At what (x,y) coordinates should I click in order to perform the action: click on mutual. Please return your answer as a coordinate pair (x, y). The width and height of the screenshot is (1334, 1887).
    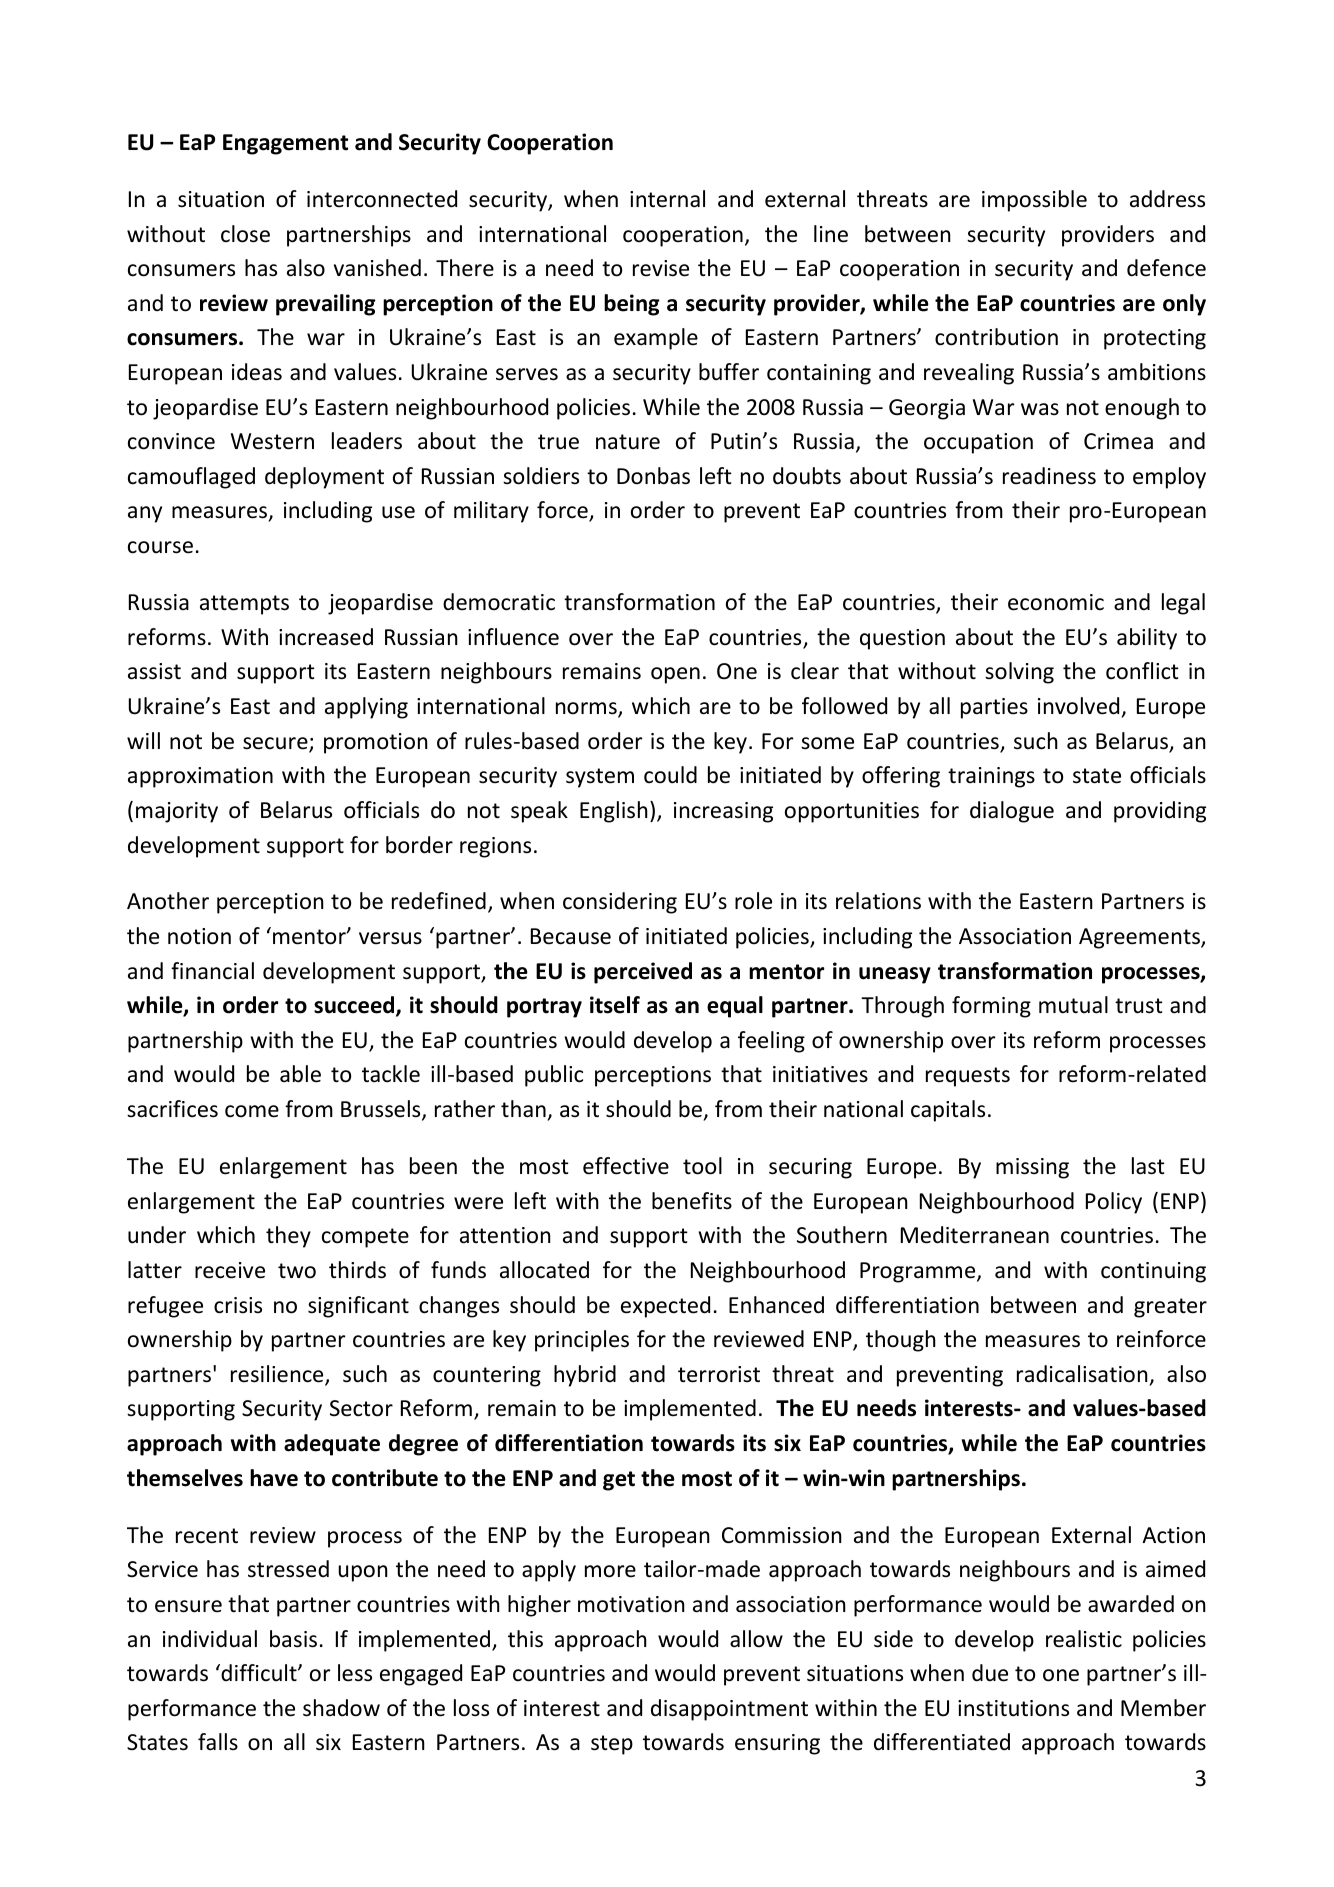
    Looking at the image, I should click on (1073, 1005).
